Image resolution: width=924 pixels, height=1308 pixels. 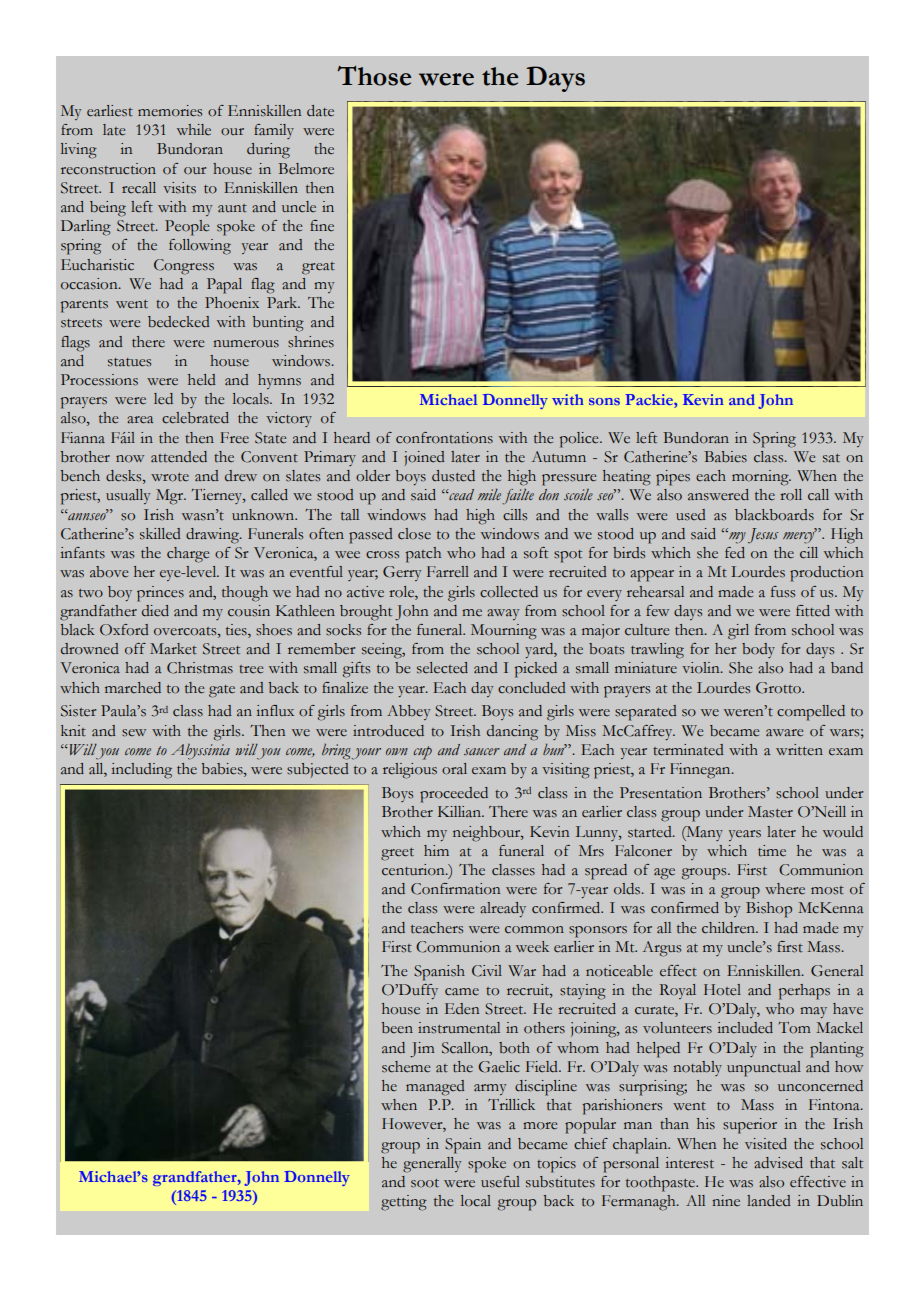 What do you see at coordinates (504, 632) in the document?
I see `Mourning` at bounding box center [504, 632].
